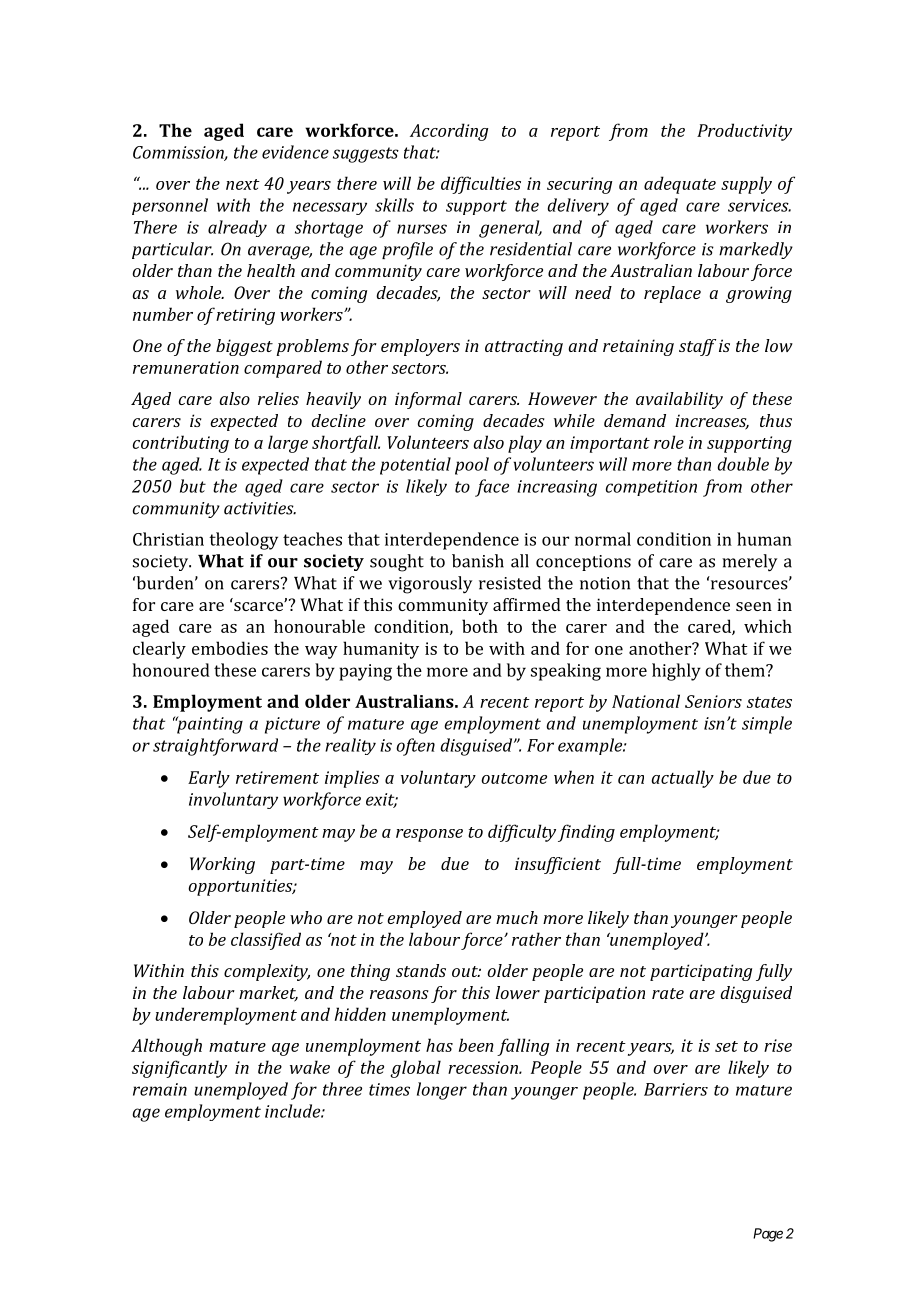  Describe the element at coordinates (713, 701) in the image. I see `Seniors` at that location.
